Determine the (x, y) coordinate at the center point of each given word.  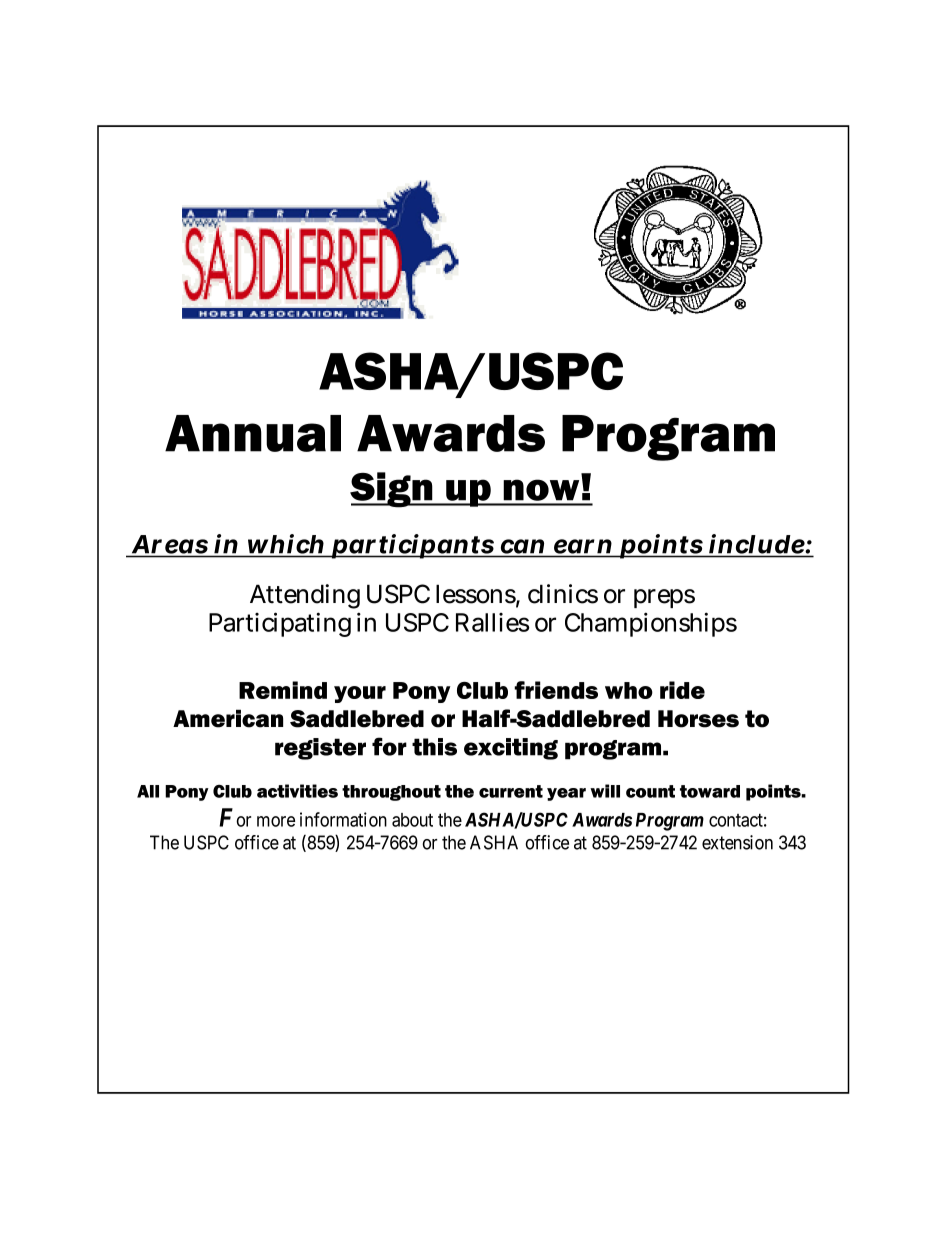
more (276, 821)
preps (664, 598)
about (412, 820)
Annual (253, 433)
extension (737, 842)
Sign (392, 490)
